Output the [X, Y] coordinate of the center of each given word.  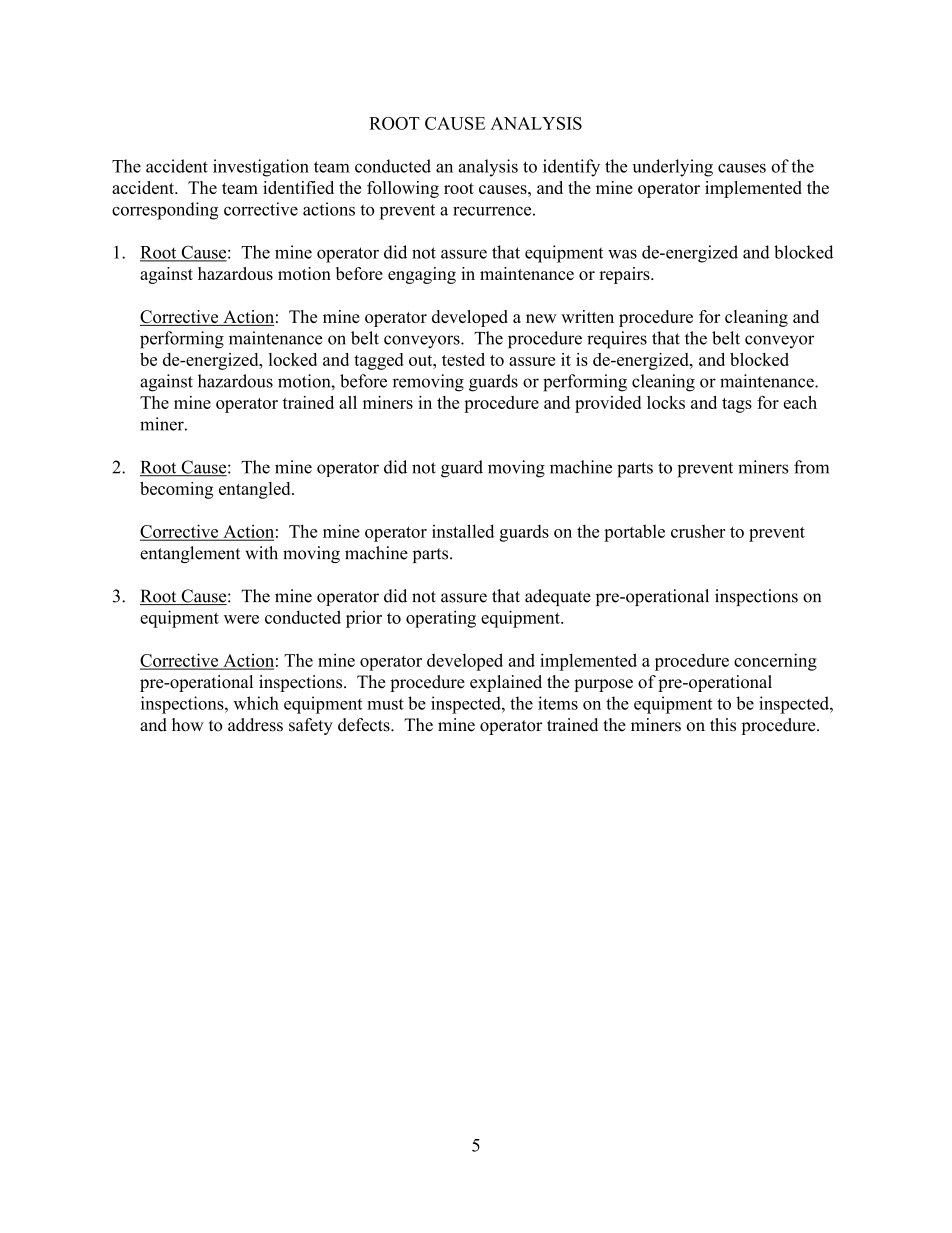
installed [463, 531]
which [256, 703]
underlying [672, 168]
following [403, 189]
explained [506, 683]
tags [737, 405]
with [262, 553]
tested [463, 359]
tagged [378, 361]
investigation [261, 168]
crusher [698, 531]
